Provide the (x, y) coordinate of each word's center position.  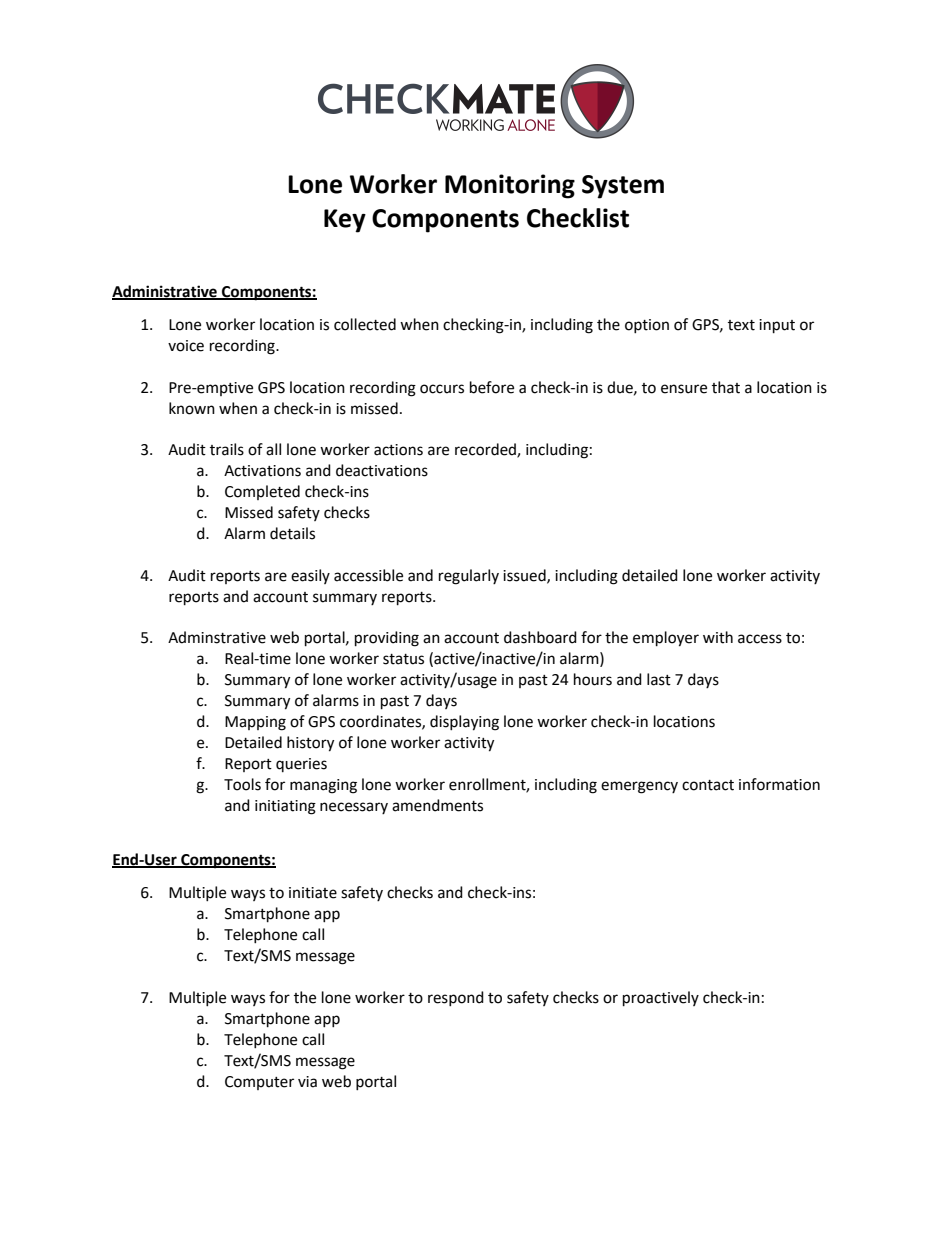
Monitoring (510, 186)
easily (310, 576)
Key (345, 221)
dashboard (540, 637)
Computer (259, 1083)
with (718, 637)
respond (456, 998)
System (623, 187)
